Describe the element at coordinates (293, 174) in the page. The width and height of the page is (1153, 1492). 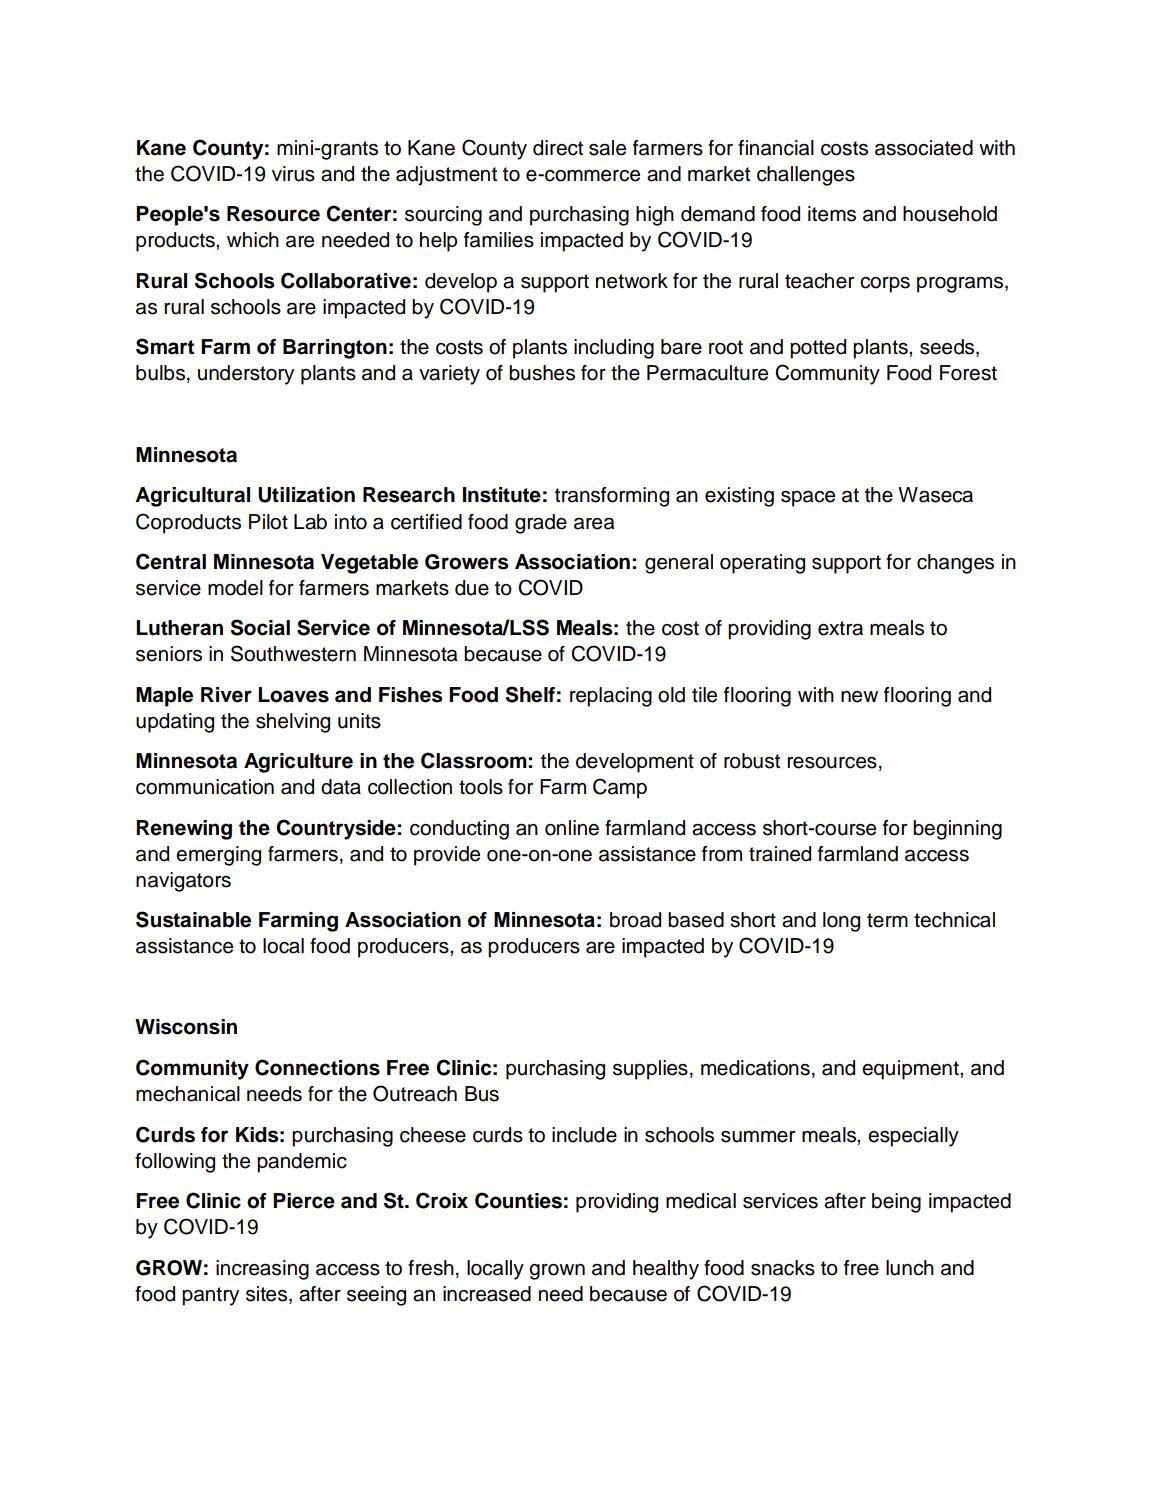
I see `virus` at that location.
